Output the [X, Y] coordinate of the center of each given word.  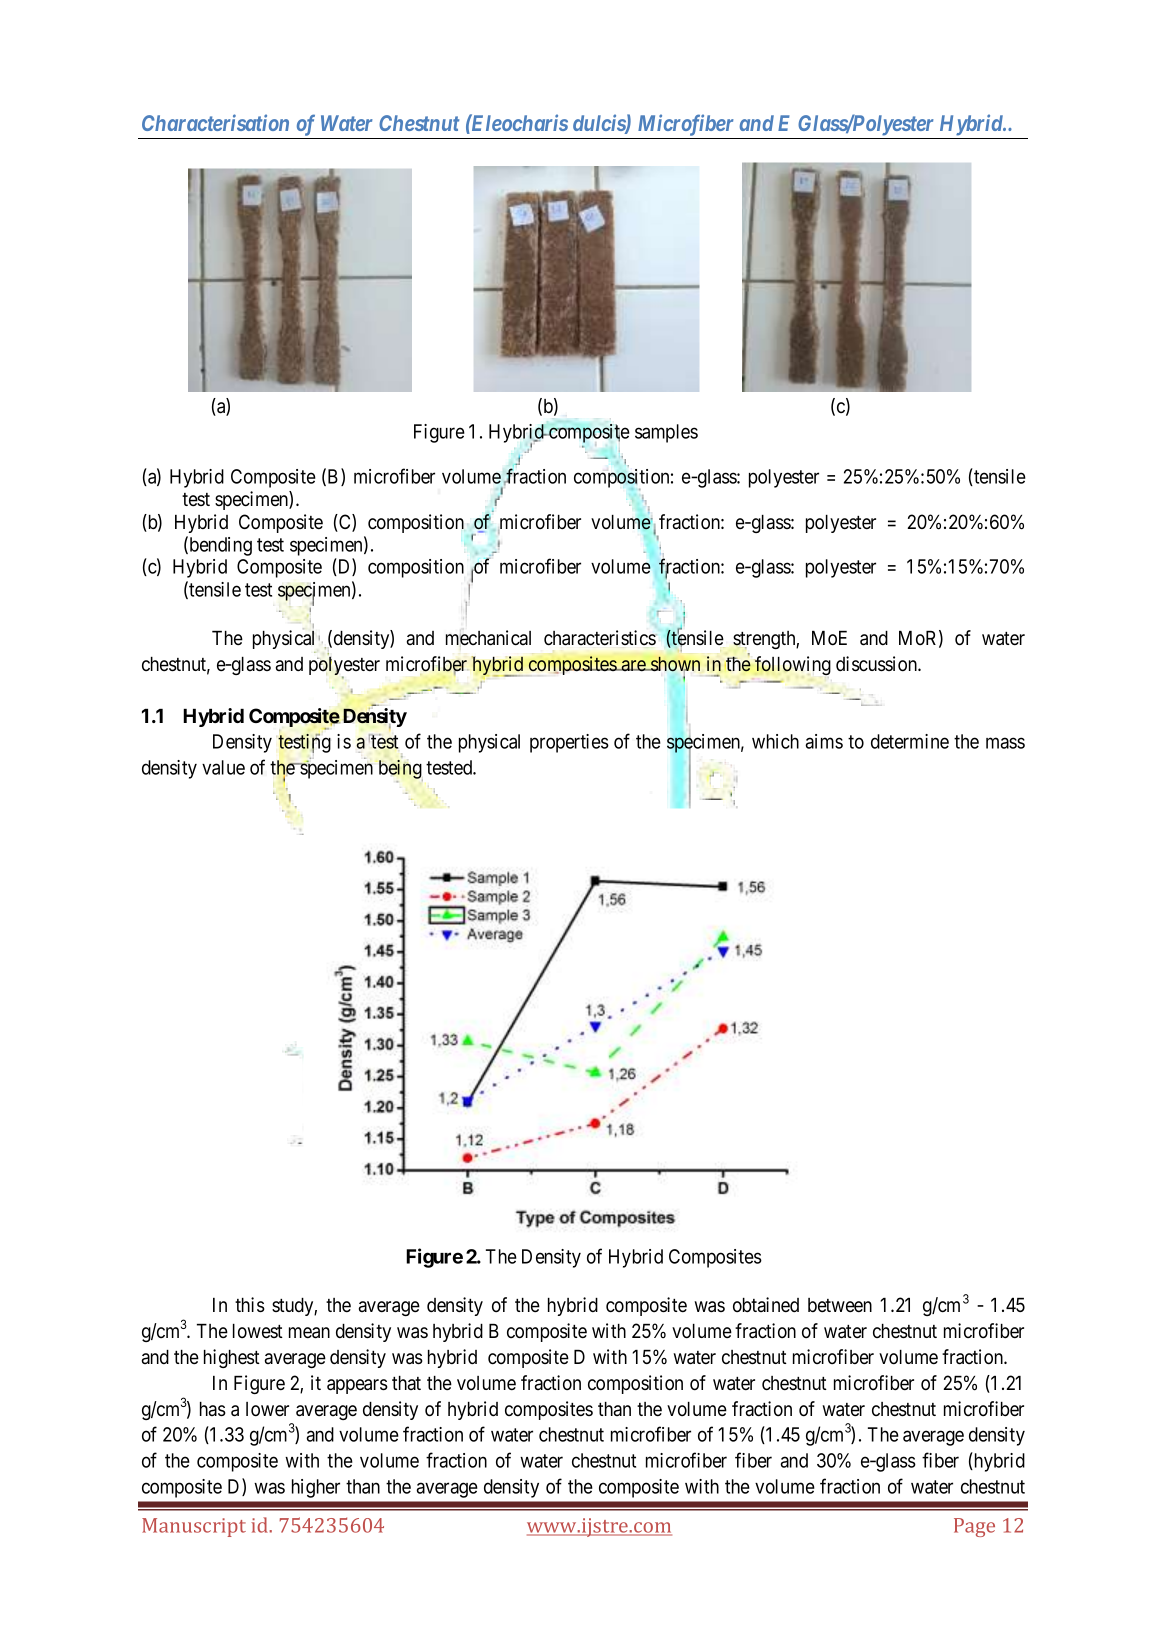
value [223, 767]
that [406, 1383]
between [840, 1305]
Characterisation [215, 122]
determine [910, 741]
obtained [766, 1304]
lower [267, 1409]
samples [666, 433]
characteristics [600, 638]
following [792, 665]
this [250, 1304]
